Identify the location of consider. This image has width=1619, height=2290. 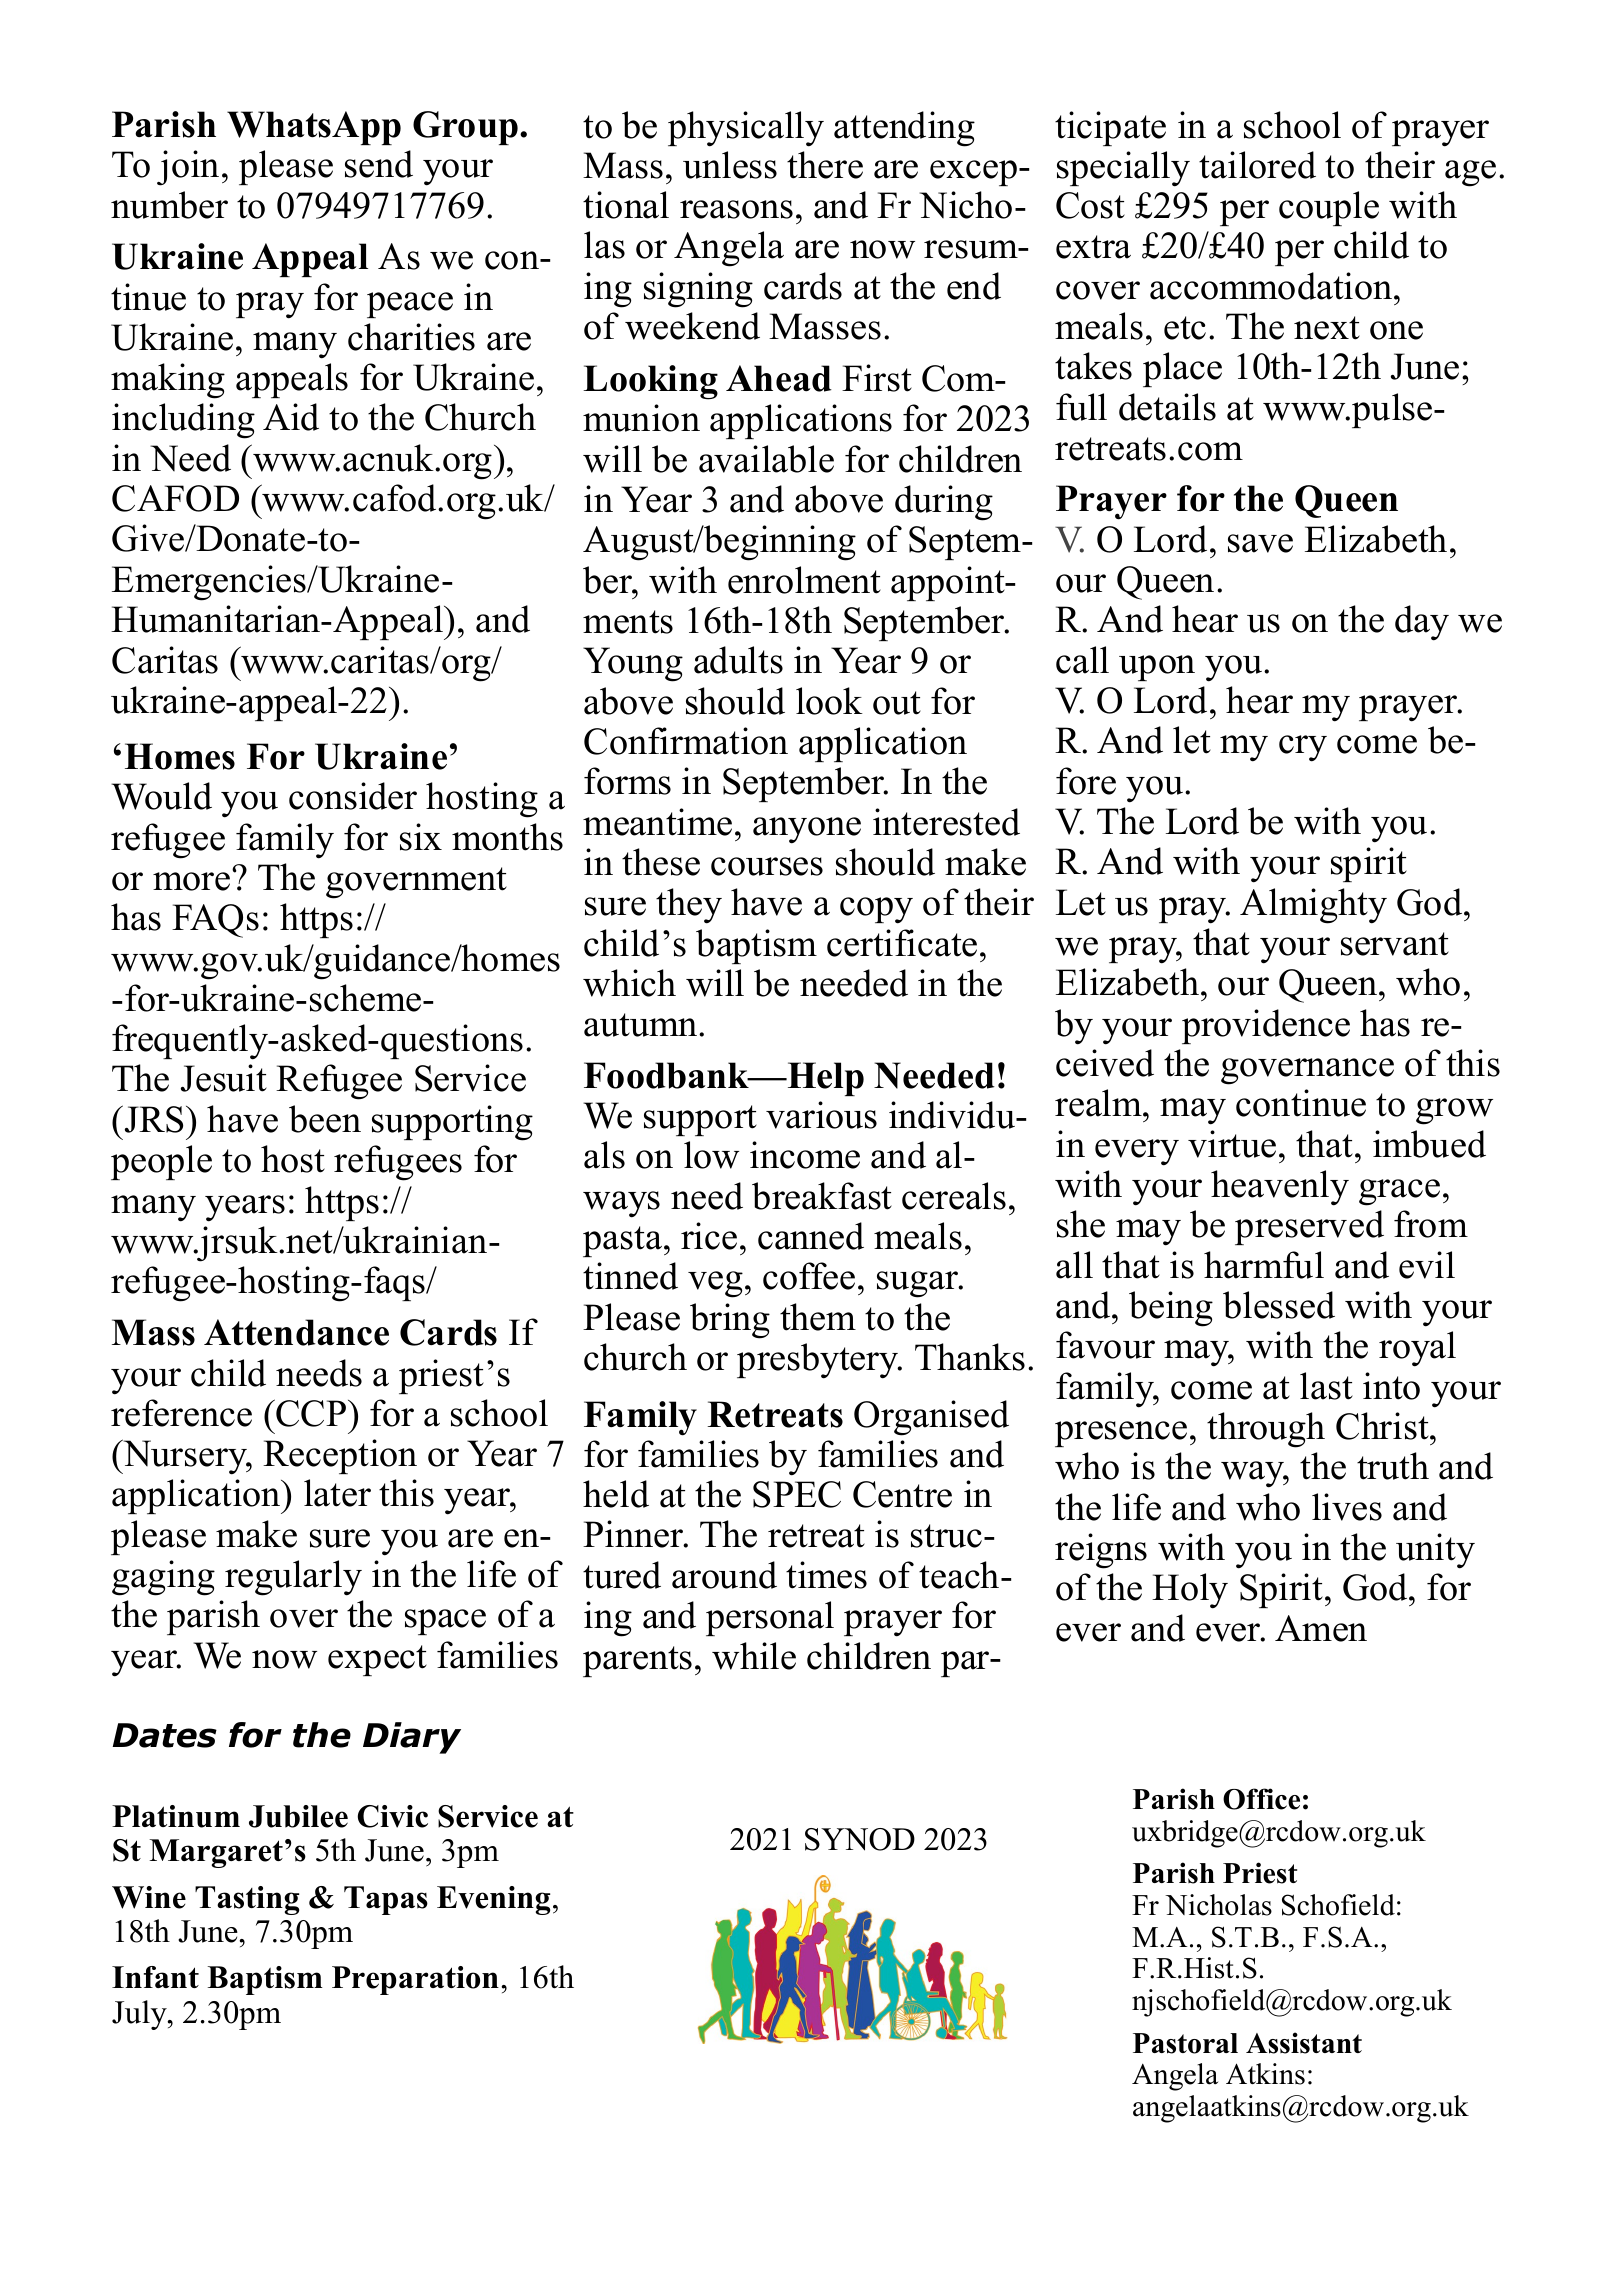
(353, 796).
